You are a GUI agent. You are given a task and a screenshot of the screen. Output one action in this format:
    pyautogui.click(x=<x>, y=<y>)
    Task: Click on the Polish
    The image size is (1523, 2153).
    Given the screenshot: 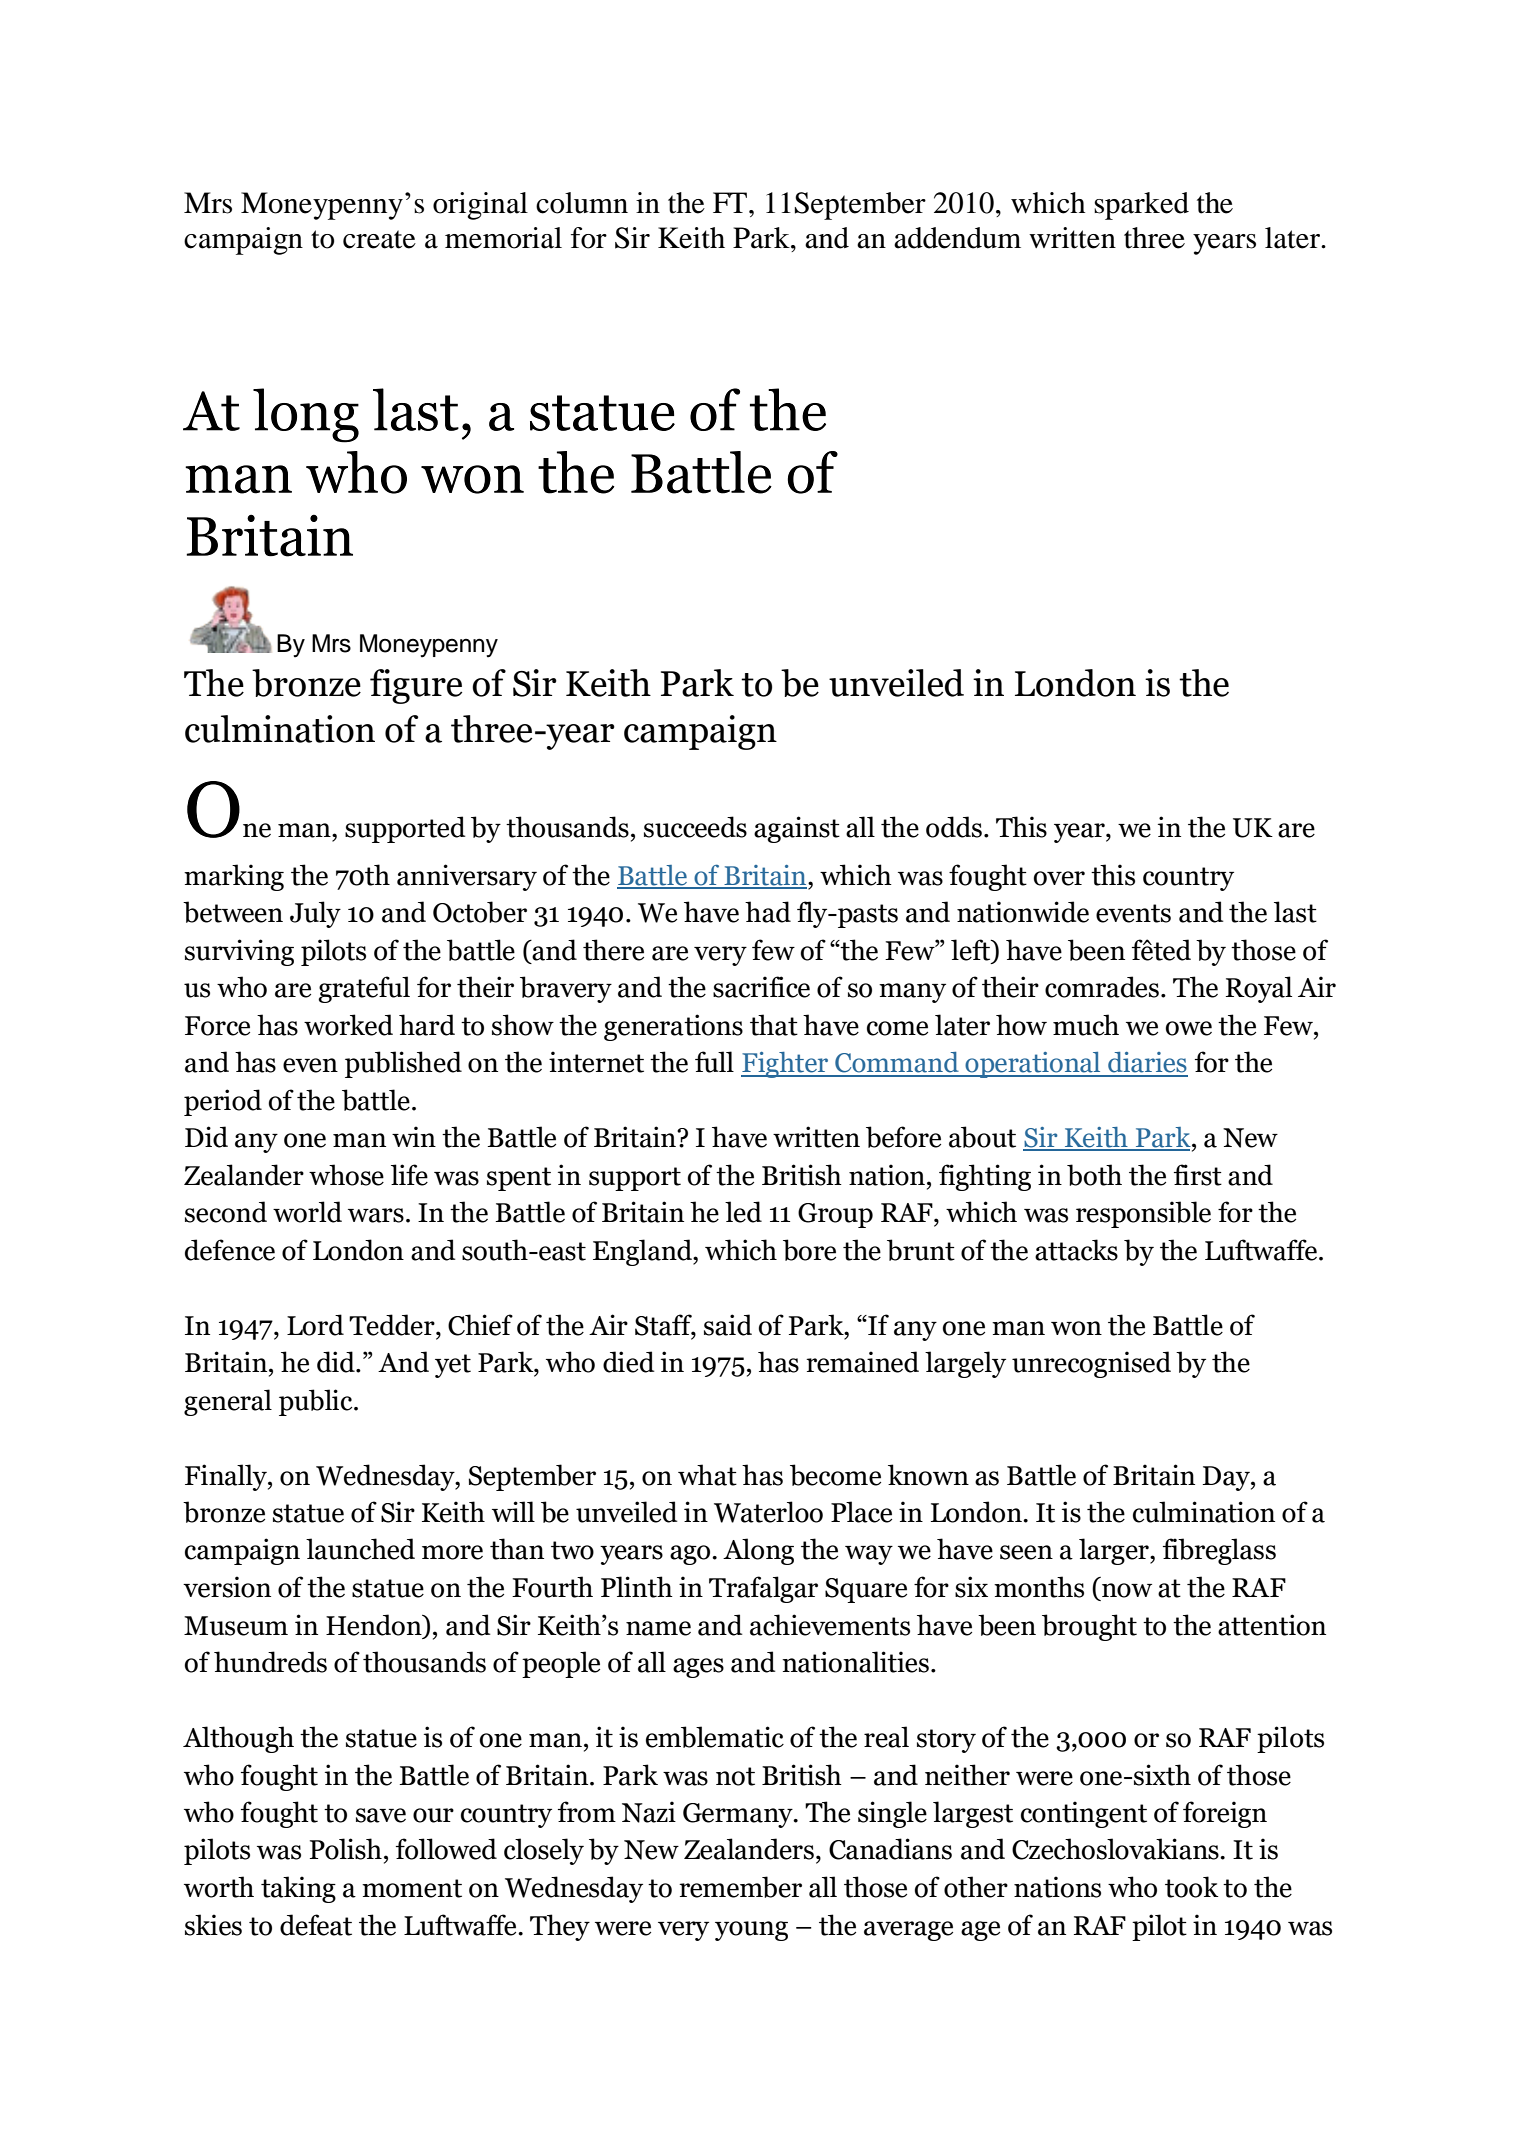 What is the action you would take?
    pyautogui.click(x=346, y=1849)
